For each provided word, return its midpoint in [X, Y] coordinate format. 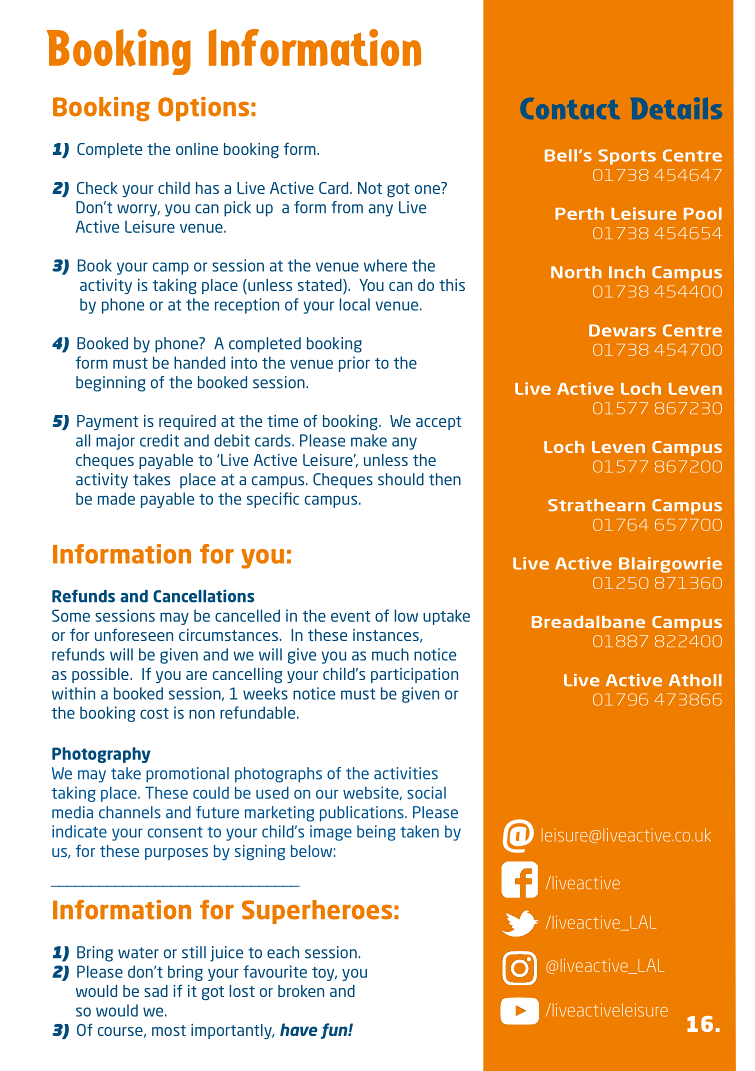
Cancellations [203, 596]
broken [301, 991]
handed [199, 362]
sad [156, 991]
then [445, 479]
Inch [627, 272]
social [426, 792]
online [197, 149]
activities [406, 773]
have [299, 1029]
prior [354, 364]
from [347, 207]
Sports [627, 157]
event [350, 616]
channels [130, 812]
